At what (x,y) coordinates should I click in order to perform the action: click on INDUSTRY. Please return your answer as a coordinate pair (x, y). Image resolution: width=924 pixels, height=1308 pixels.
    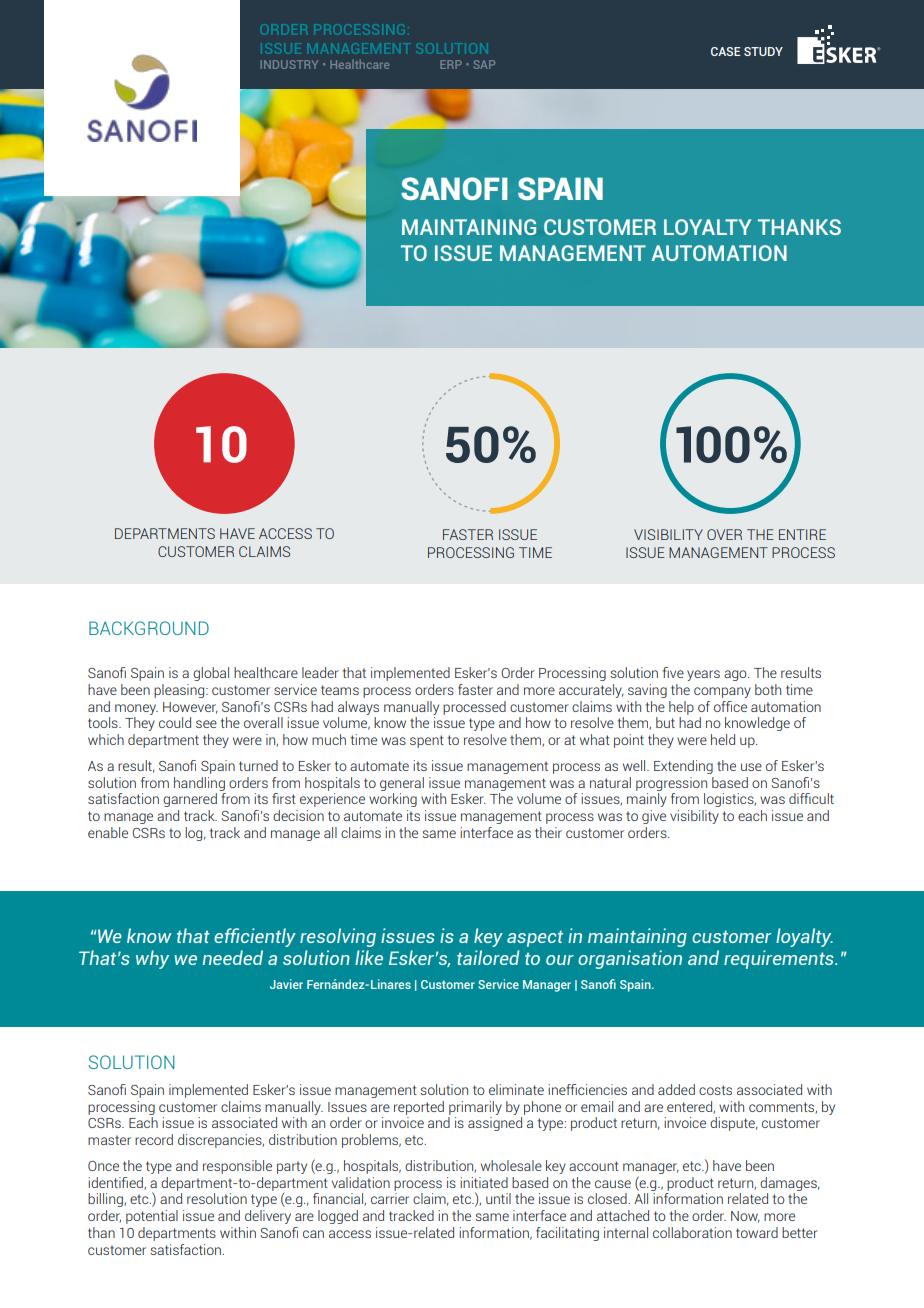
    Looking at the image, I should click on (289, 64).
